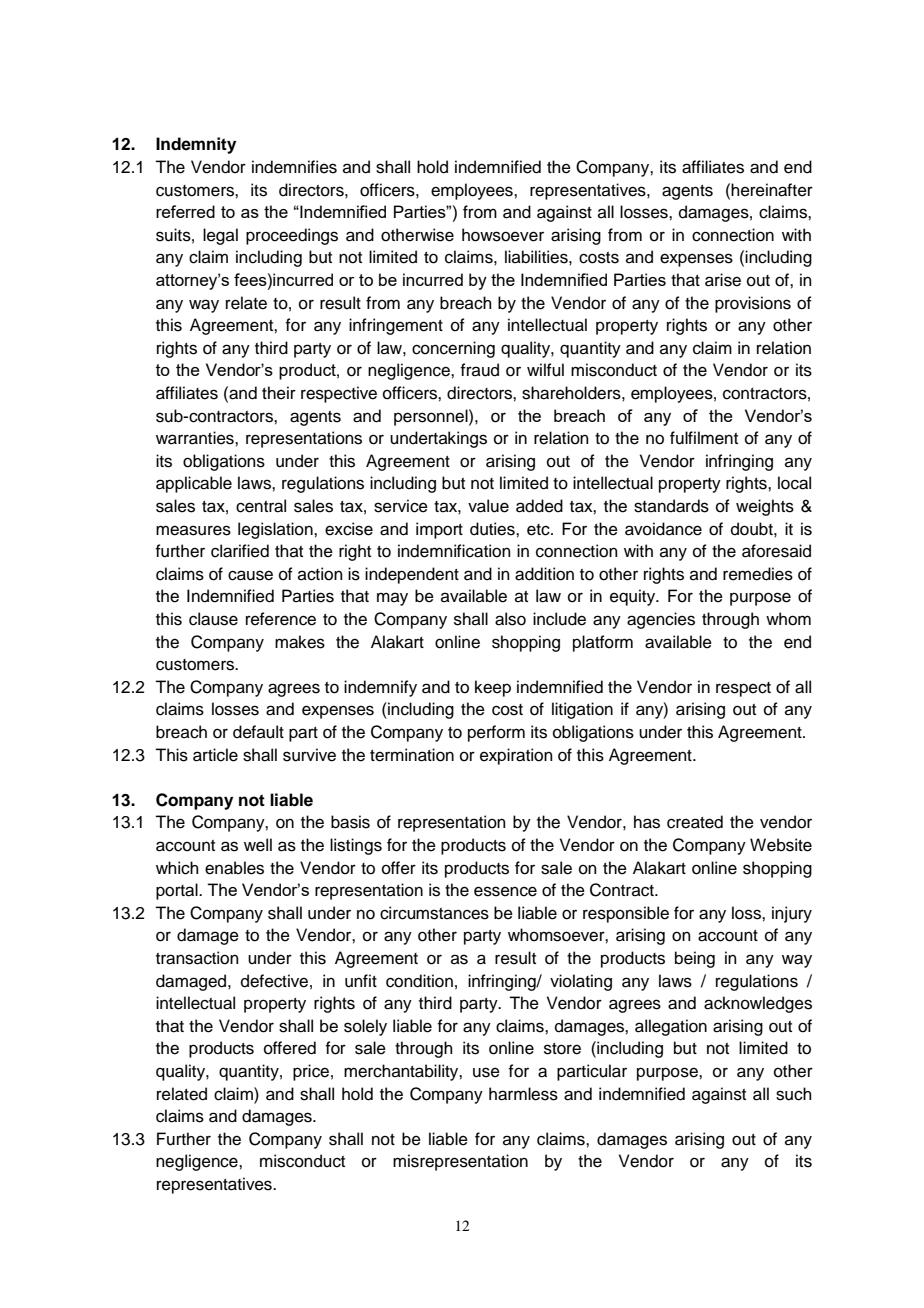 This screenshot has width=924, height=1308. What do you see at coordinates (365, 1027) in the screenshot?
I see `solely` at bounding box center [365, 1027].
